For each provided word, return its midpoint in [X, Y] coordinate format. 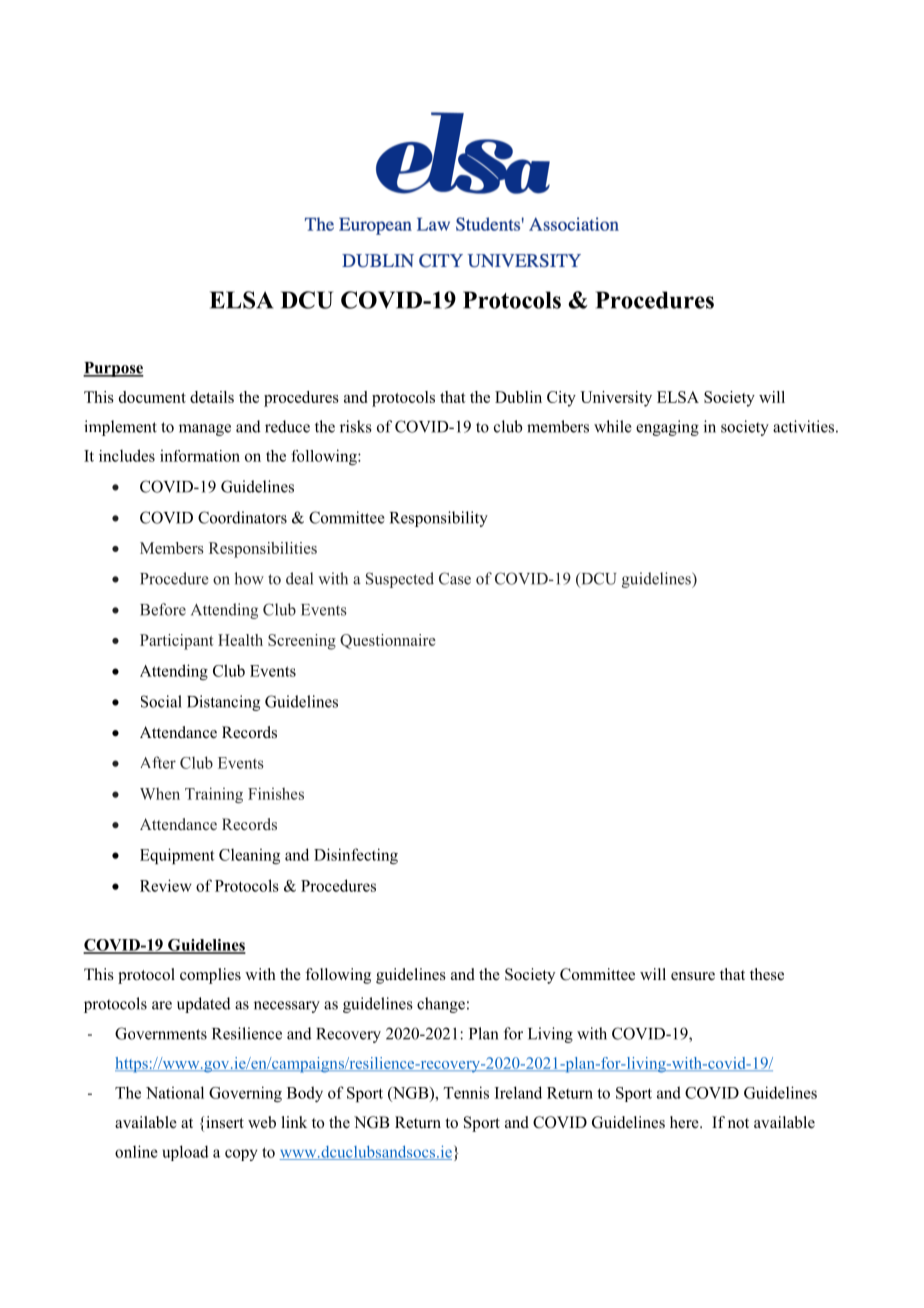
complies [210, 976]
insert [225, 1122]
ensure [693, 976]
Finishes [276, 793]
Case [455, 578]
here [685, 1122]
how [249, 578]
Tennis [466, 1092]
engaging [667, 428]
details [212, 397]
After [158, 762]
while [613, 426]
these [767, 974]
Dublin [518, 397]
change [441, 1005]
